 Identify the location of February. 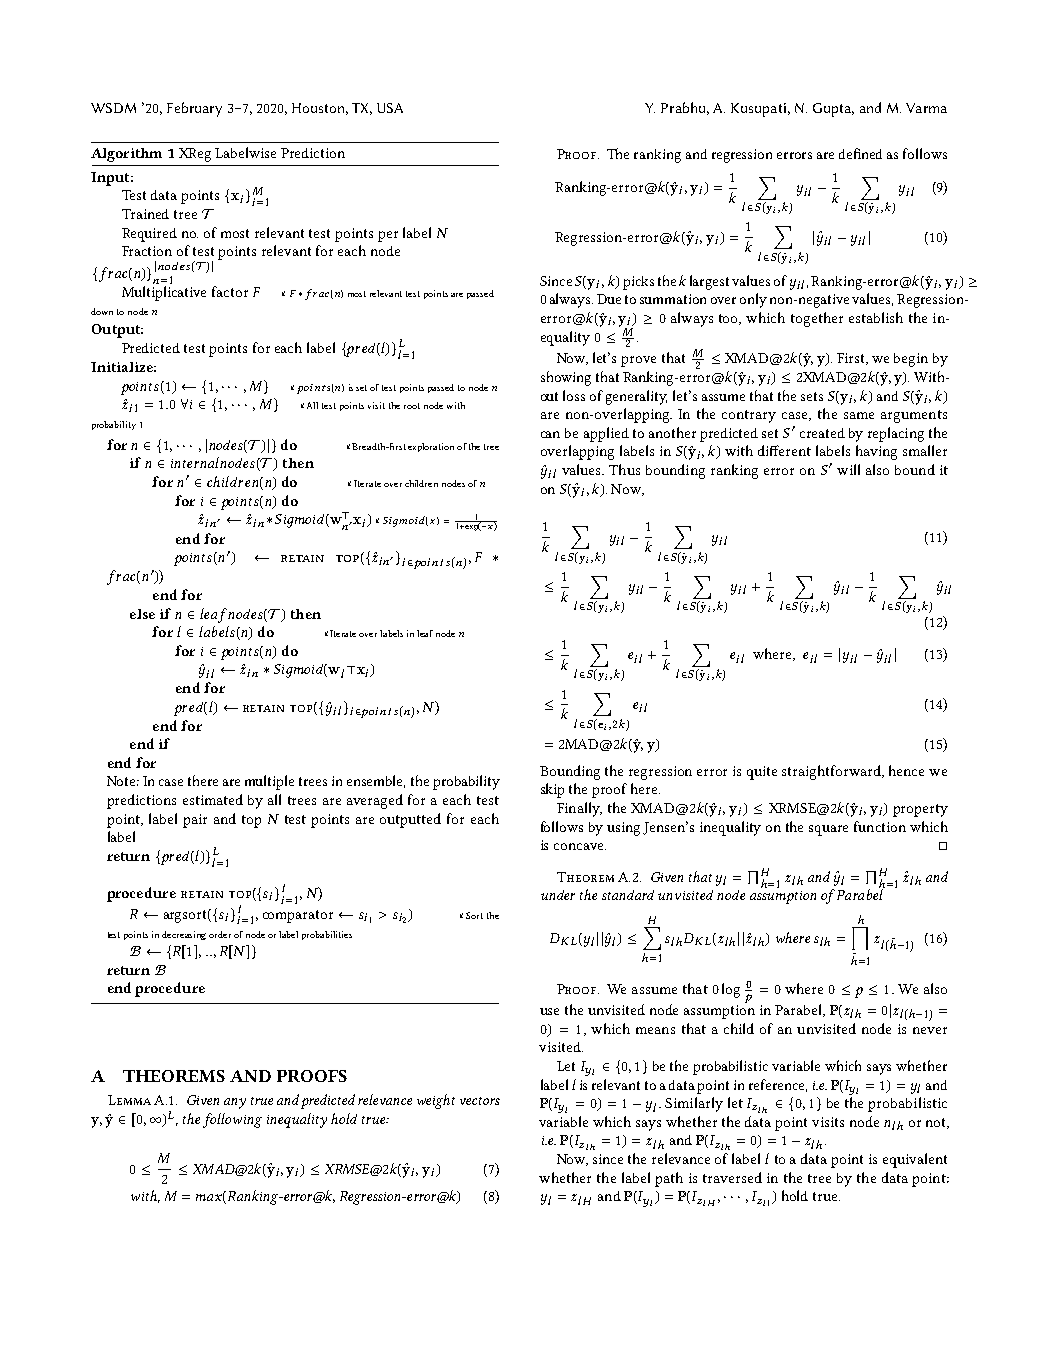
(194, 109).
